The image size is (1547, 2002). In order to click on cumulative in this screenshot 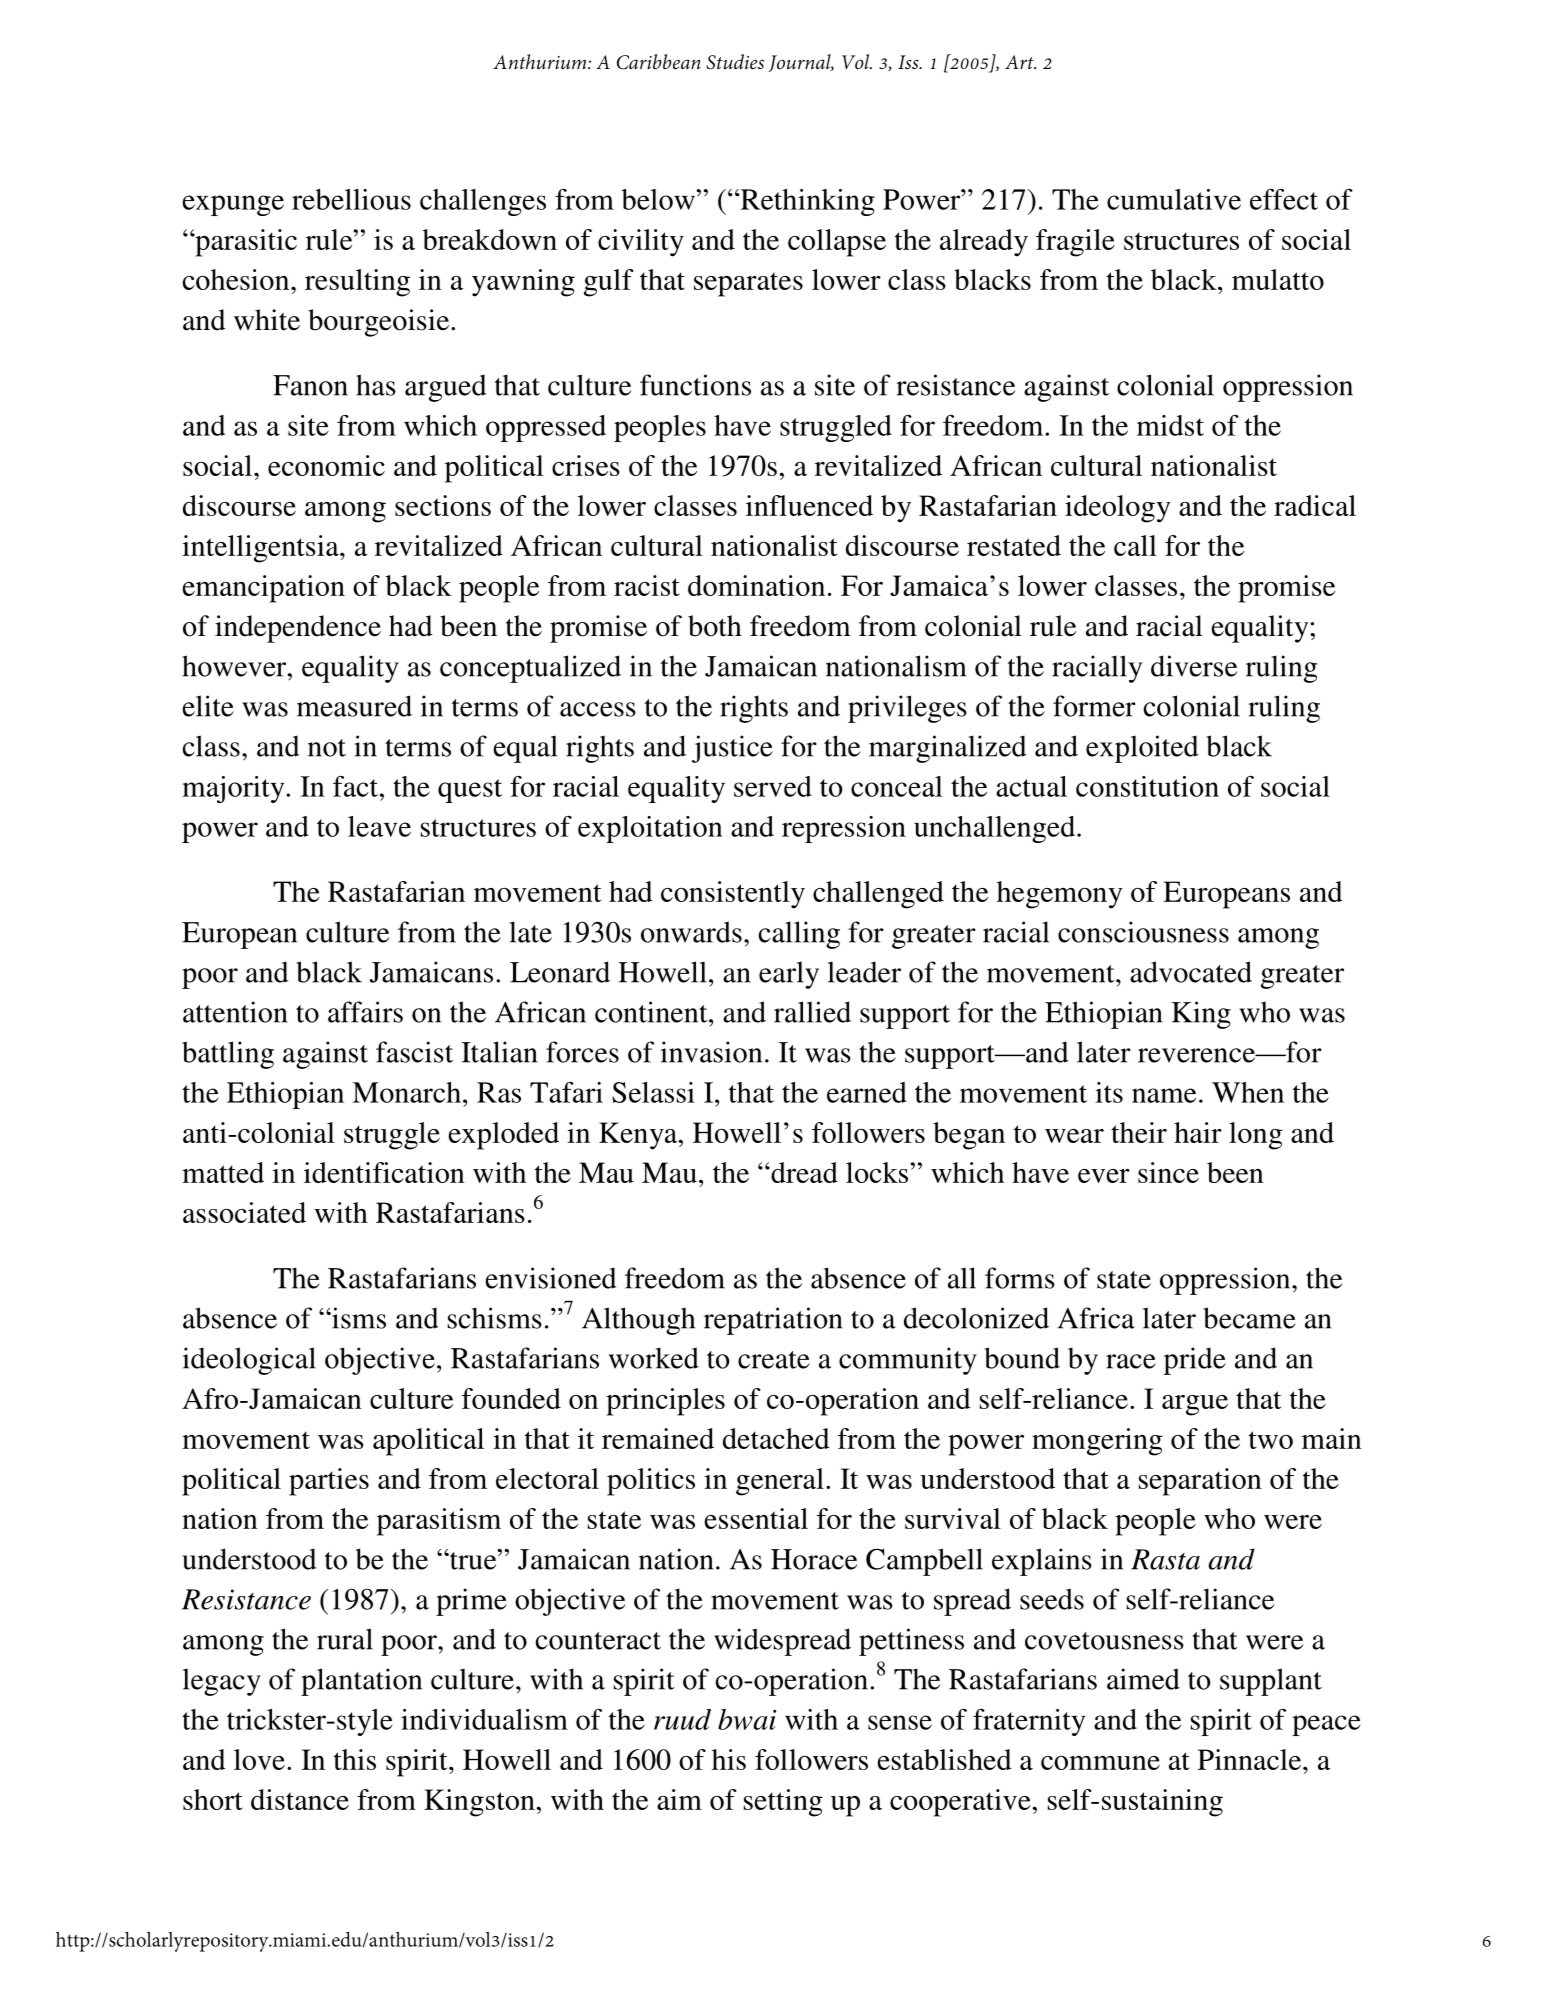, I will do `click(1174, 199)`.
